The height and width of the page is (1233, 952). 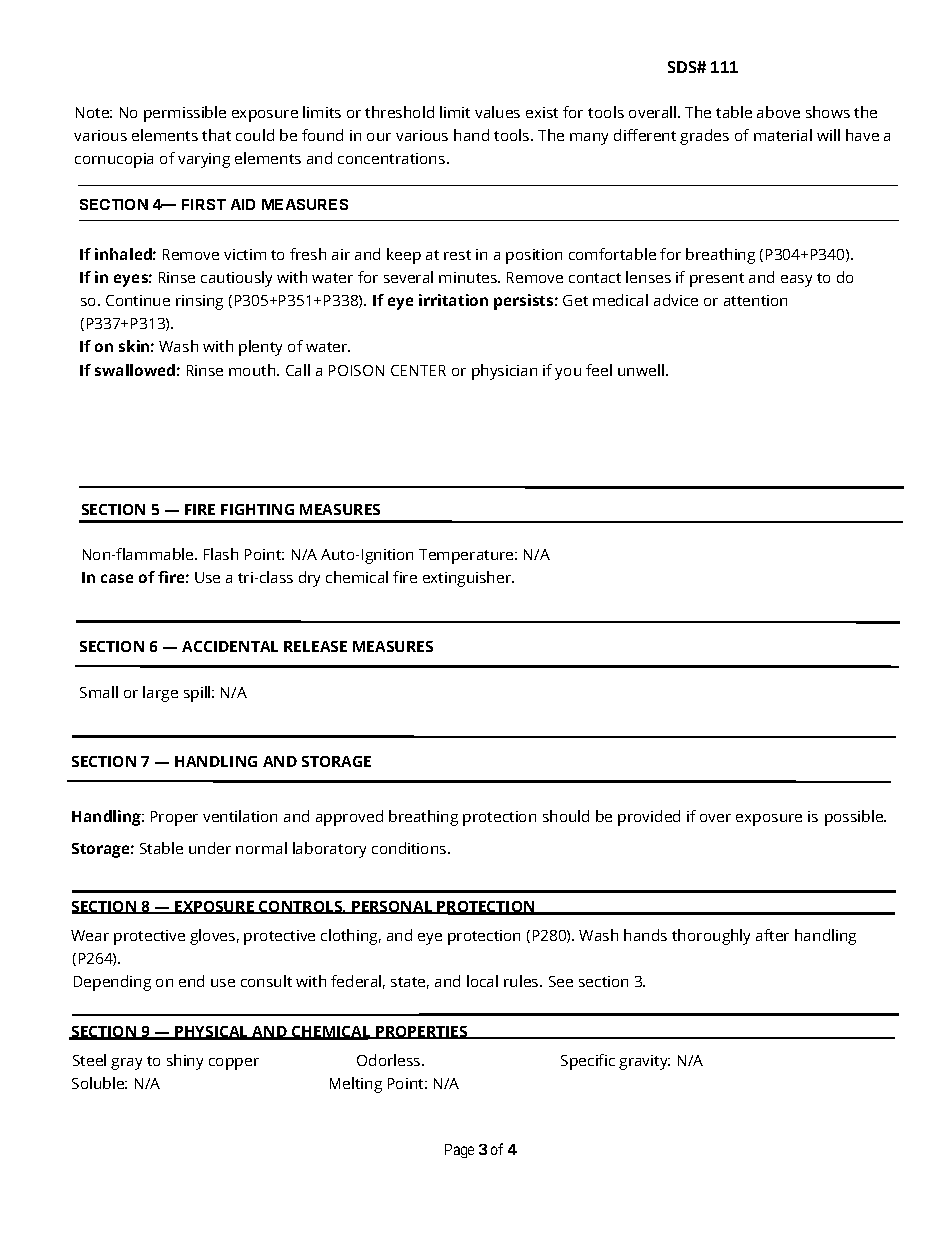 I want to click on material, so click(x=783, y=135).
